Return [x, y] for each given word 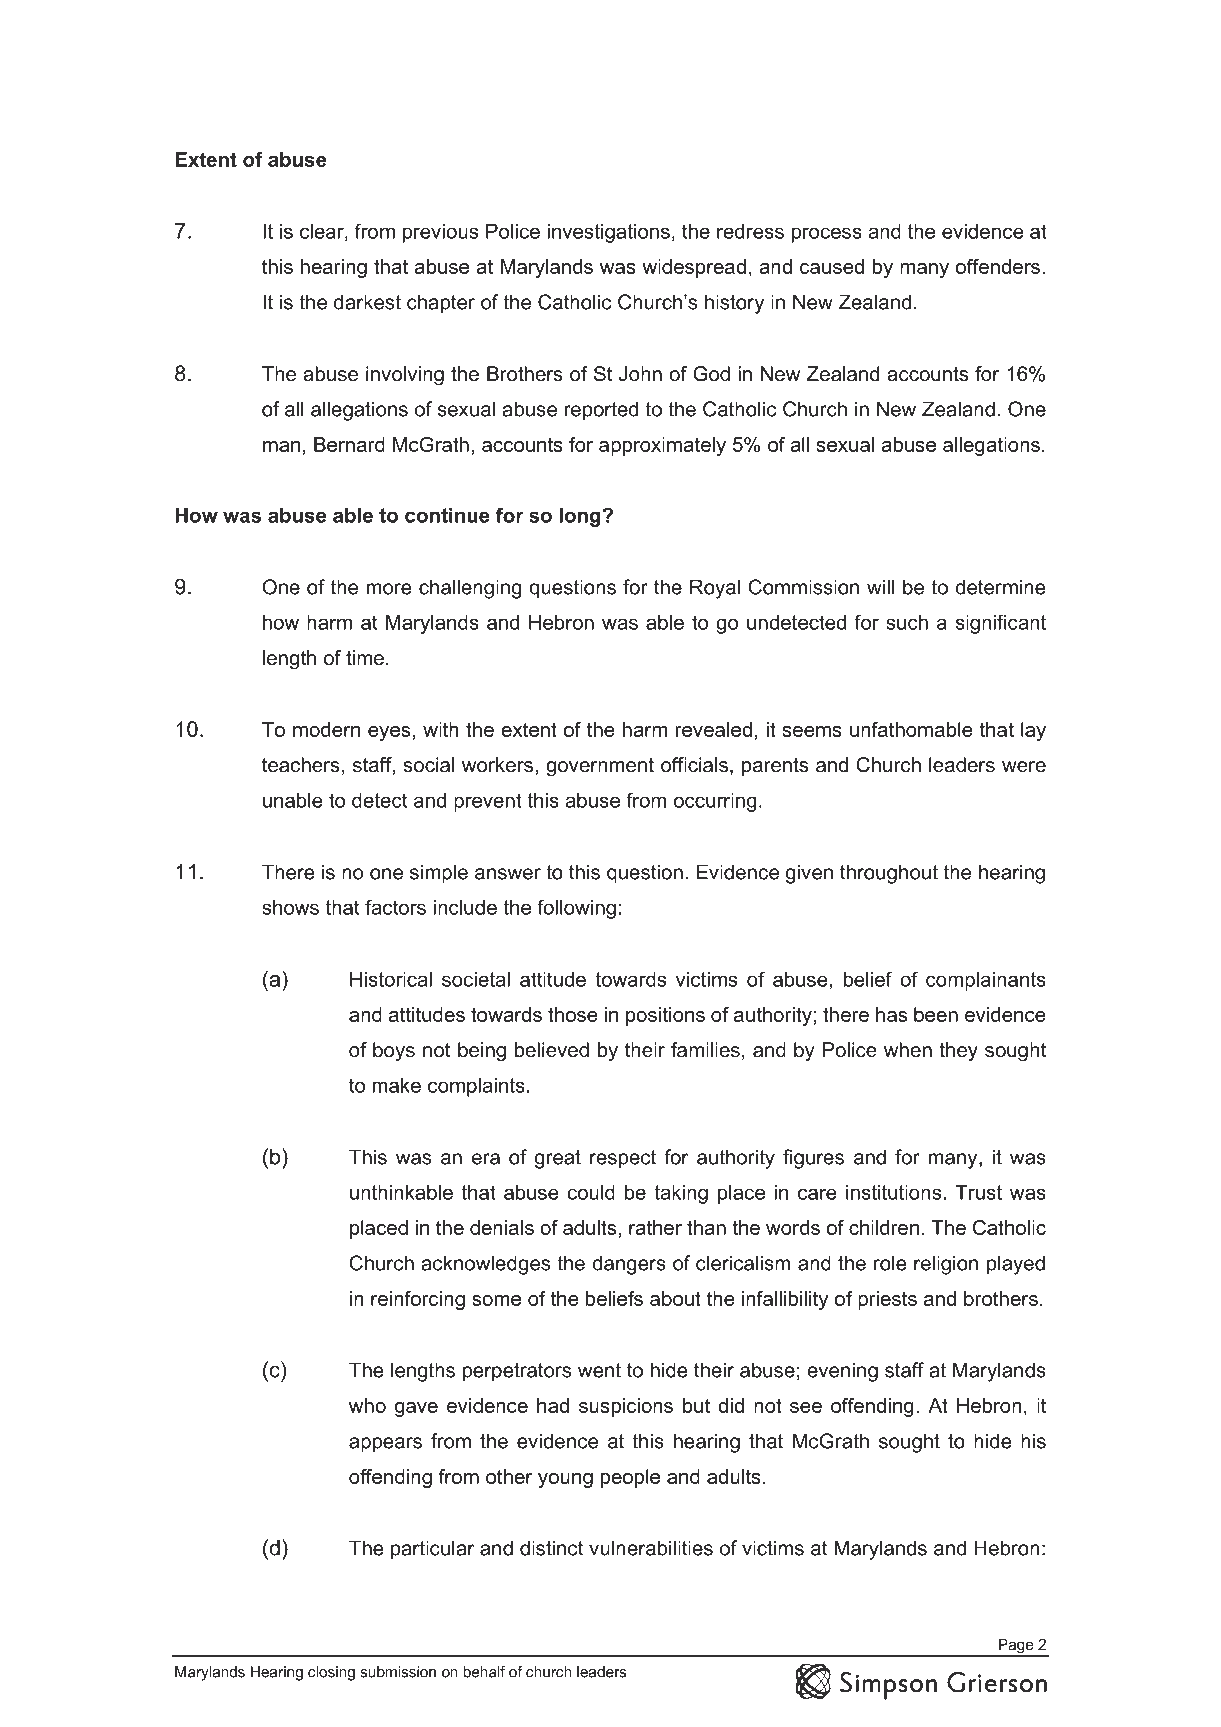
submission [398, 1672]
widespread [694, 268]
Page [1016, 1647]
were [1024, 767]
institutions [893, 1192]
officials [694, 765]
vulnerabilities [651, 1548]
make [397, 1085]
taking [681, 1194]
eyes [389, 733]
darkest [367, 302]
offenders [998, 266]
